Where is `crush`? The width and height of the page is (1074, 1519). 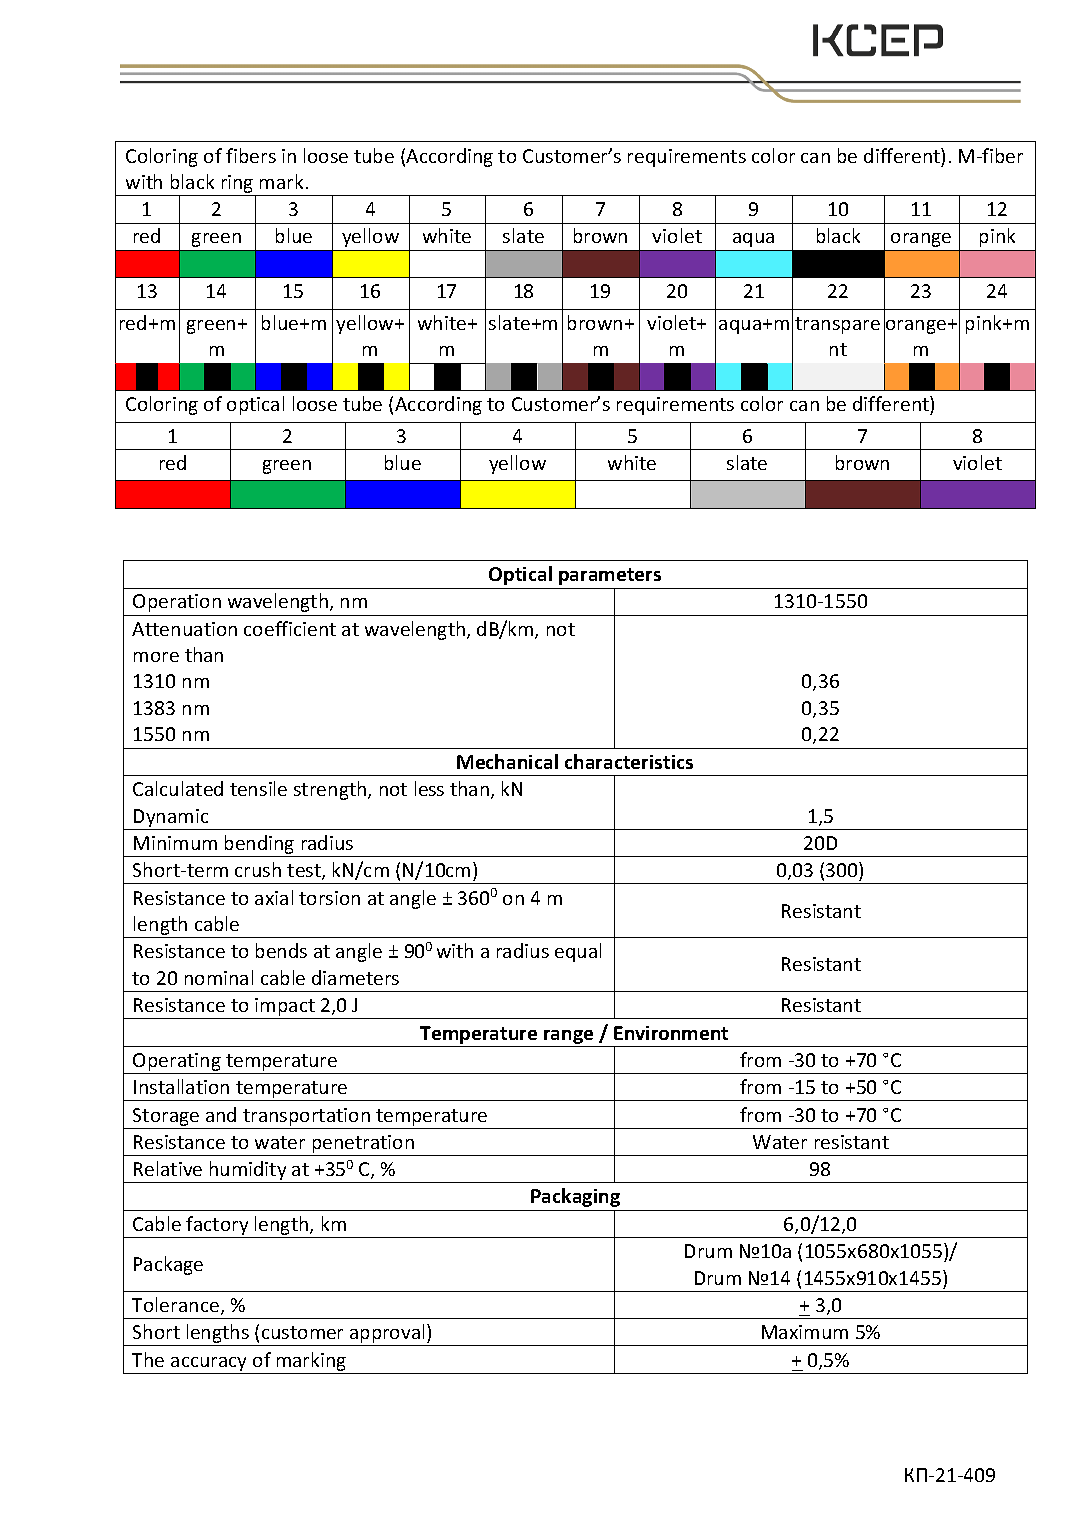
crush is located at coordinates (258, 869).
